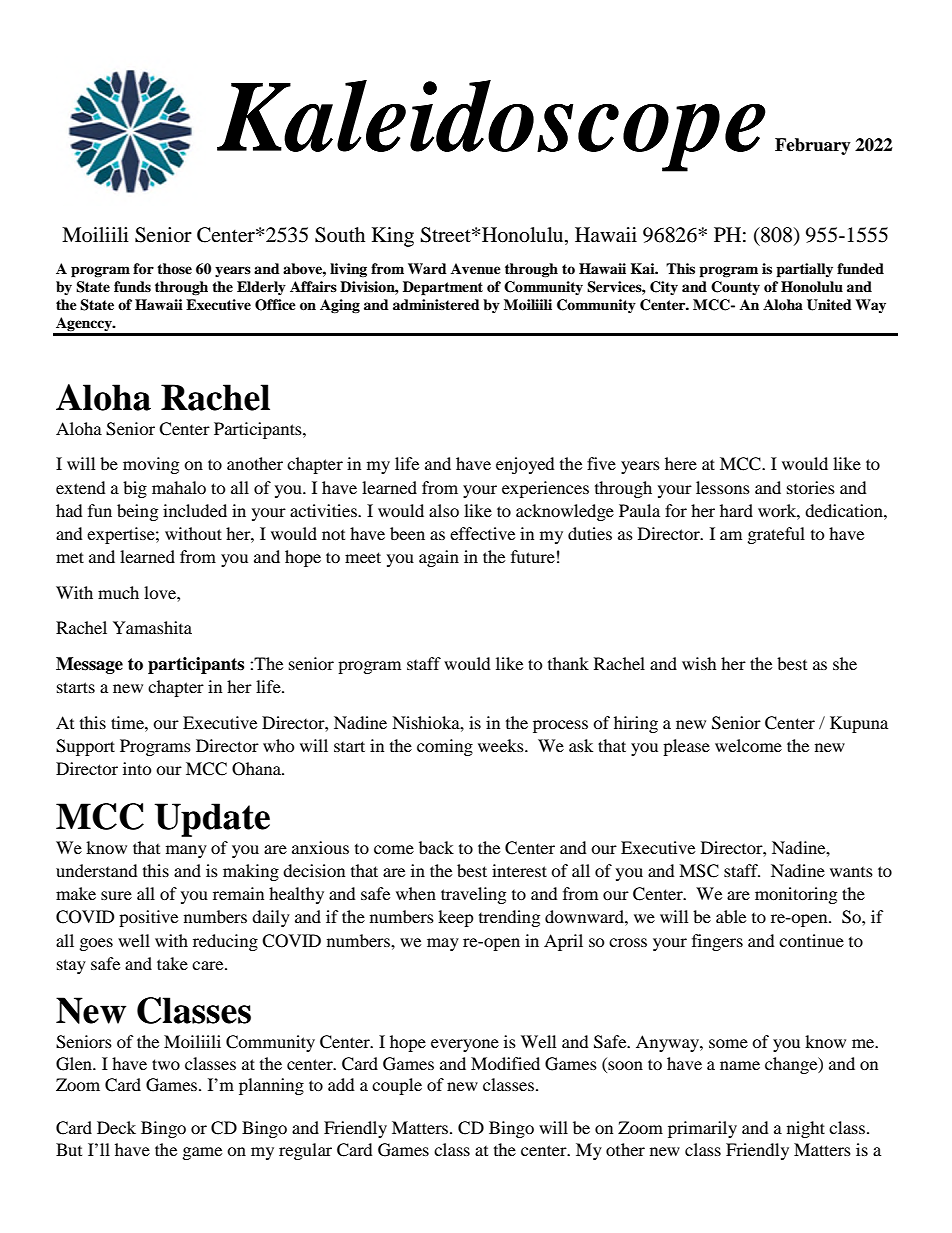  I want to click on grateful, so click(776, 535).
